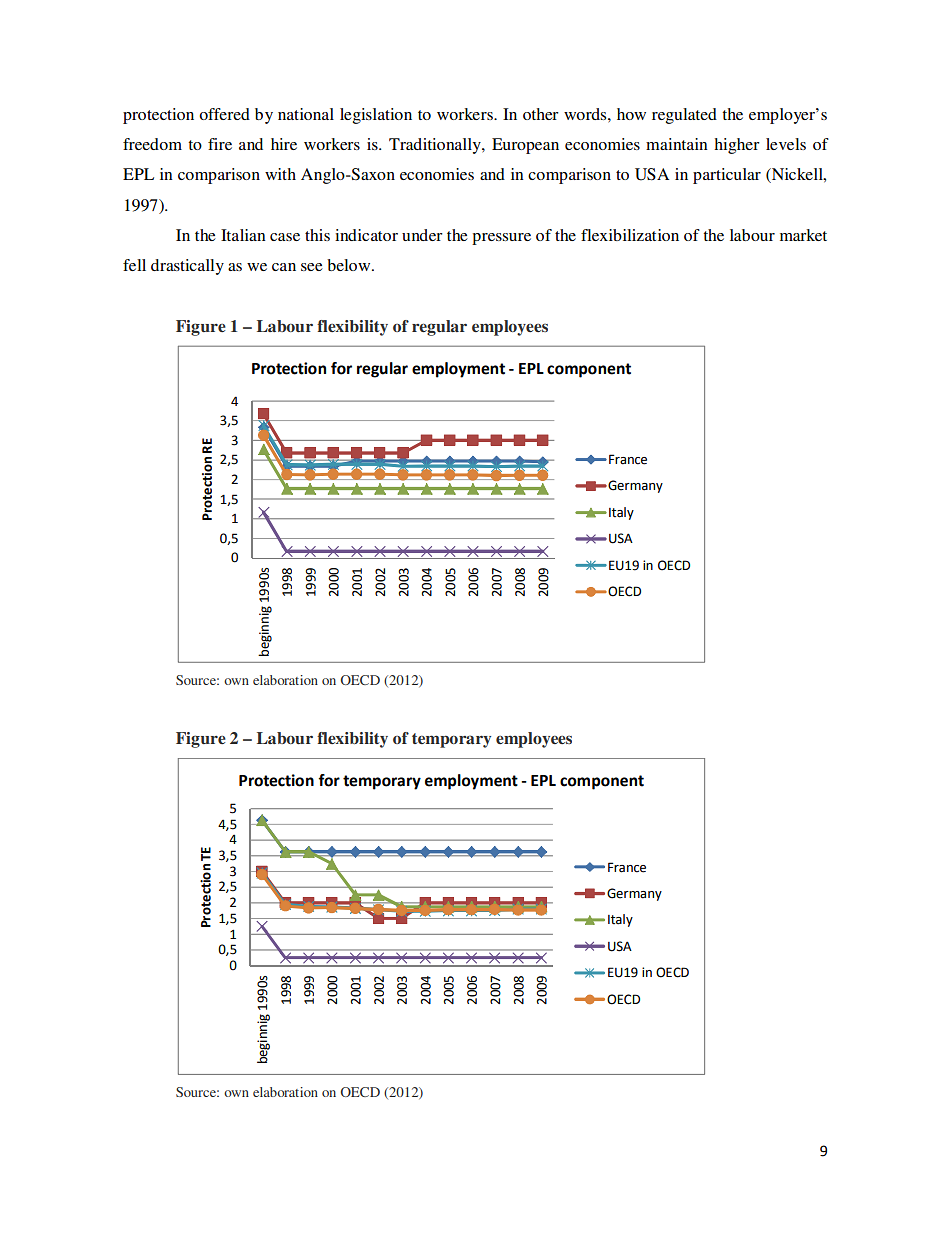  What do you see at coordinates (684, 116) in the screenshot?
I see `regulated` at bounding box center [684, 116].
